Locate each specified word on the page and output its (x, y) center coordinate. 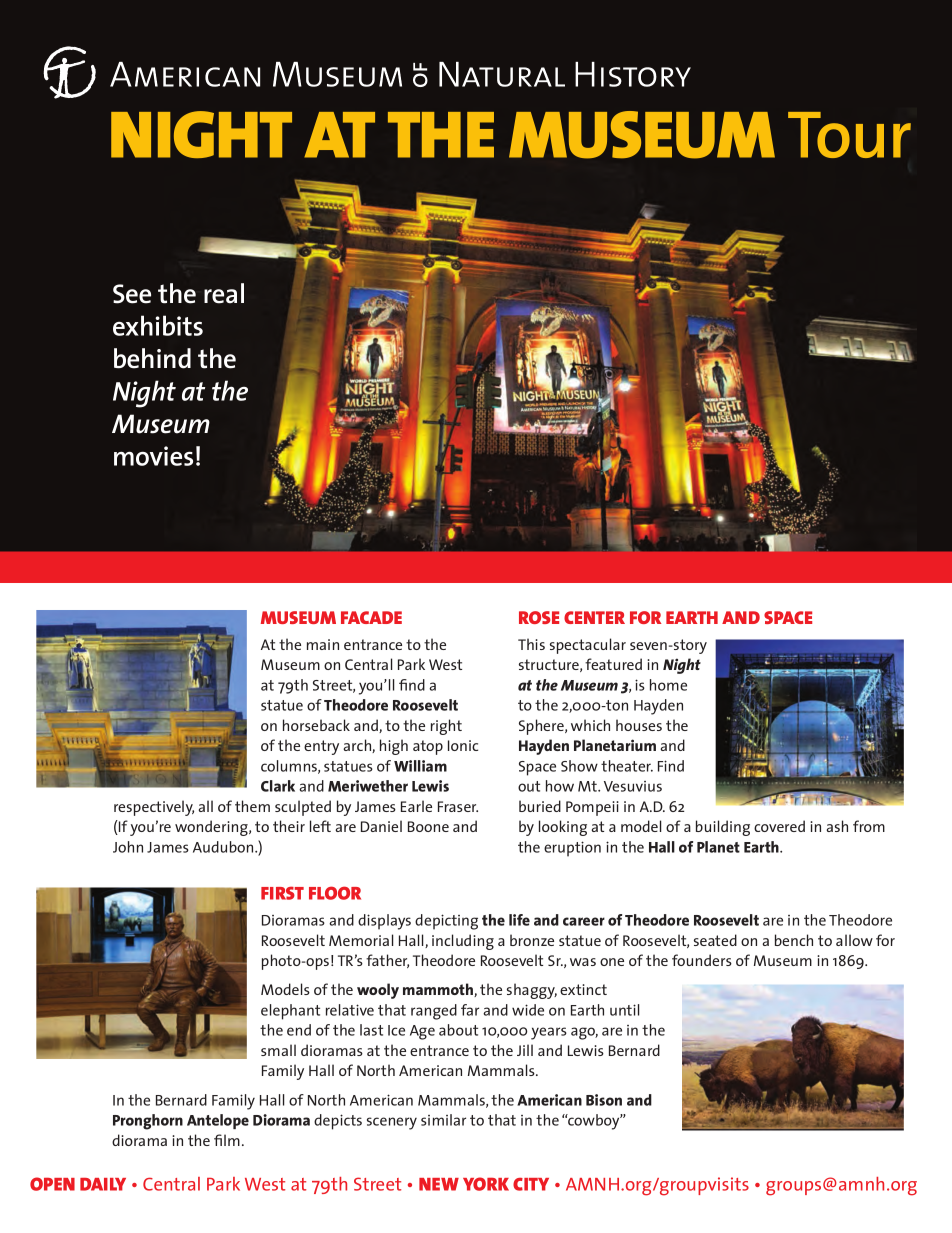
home (668, 685)
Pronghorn (148, 1122)
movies (153, 456)
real (224, 293)
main (323, 644)
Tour (849, 135)
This (531, 644)
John (128, 847)
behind (152, 358)
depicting (446, 922)
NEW (439, 1184)
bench (794, 940)
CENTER (594, 617)
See (132, 294)
